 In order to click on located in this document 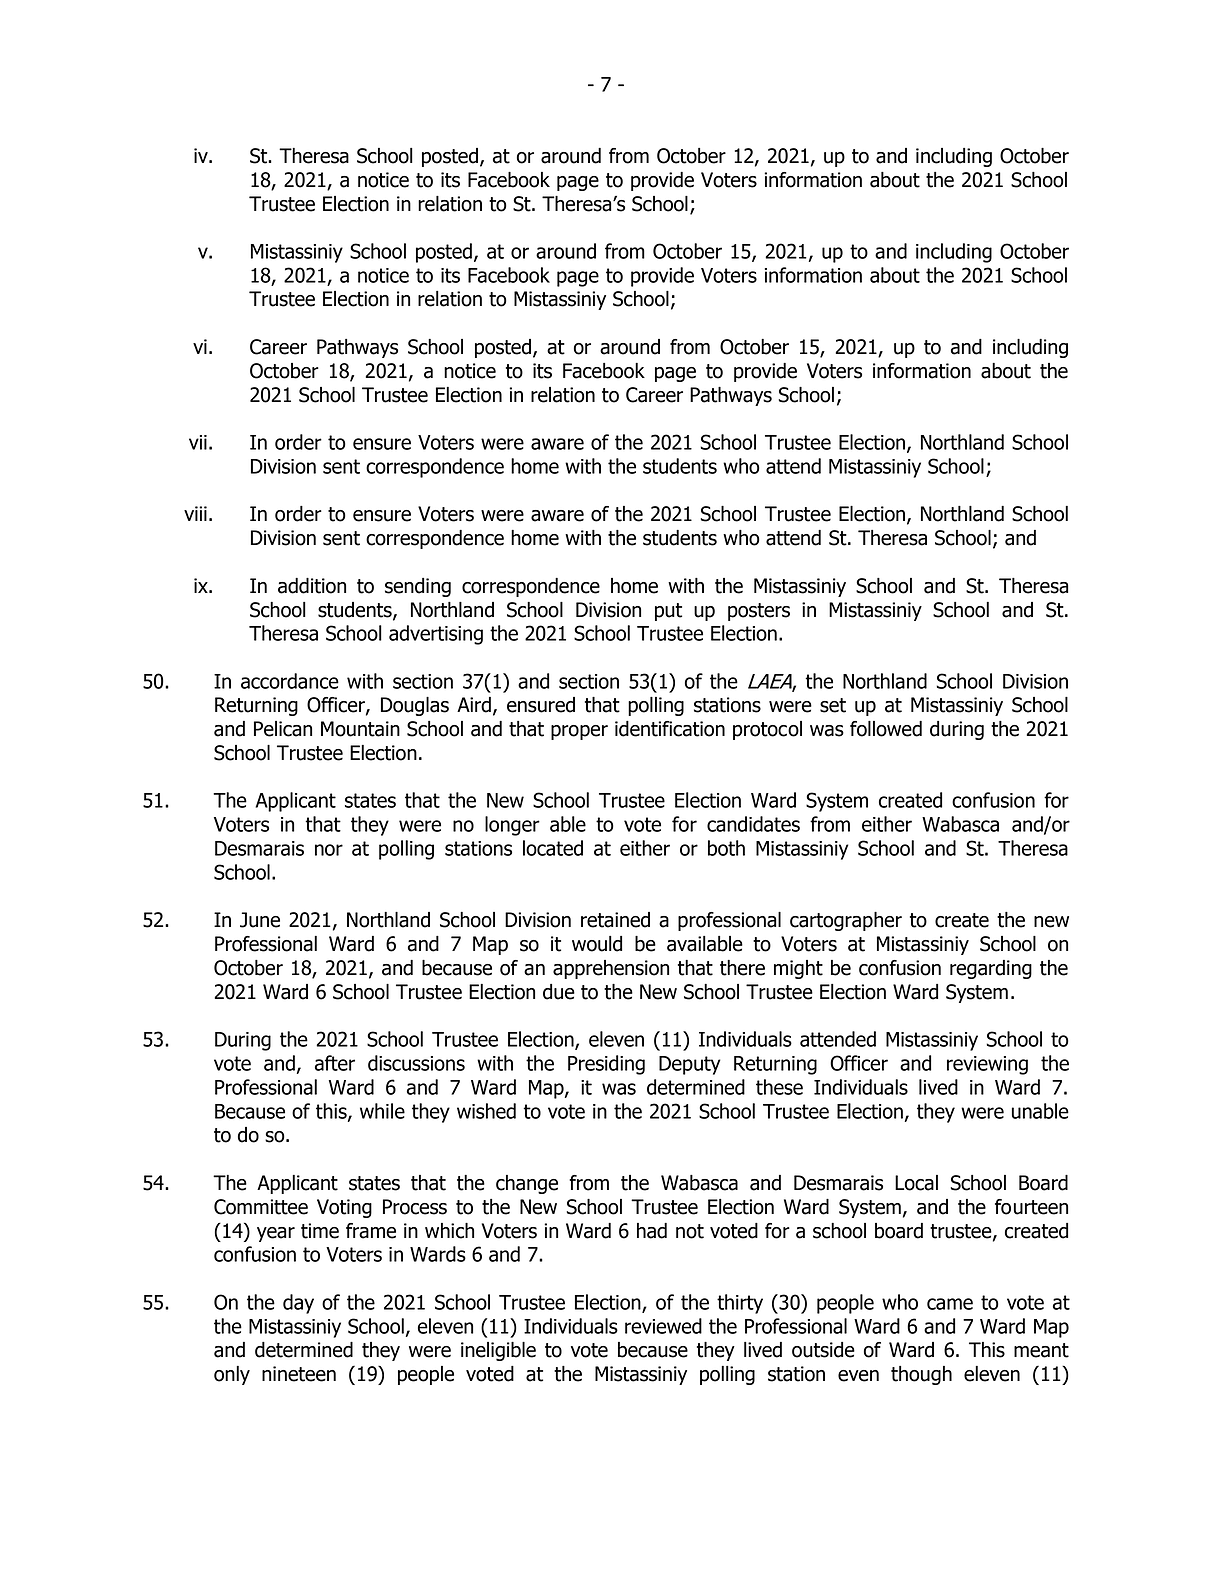, I will do `click(553, 848)`.
